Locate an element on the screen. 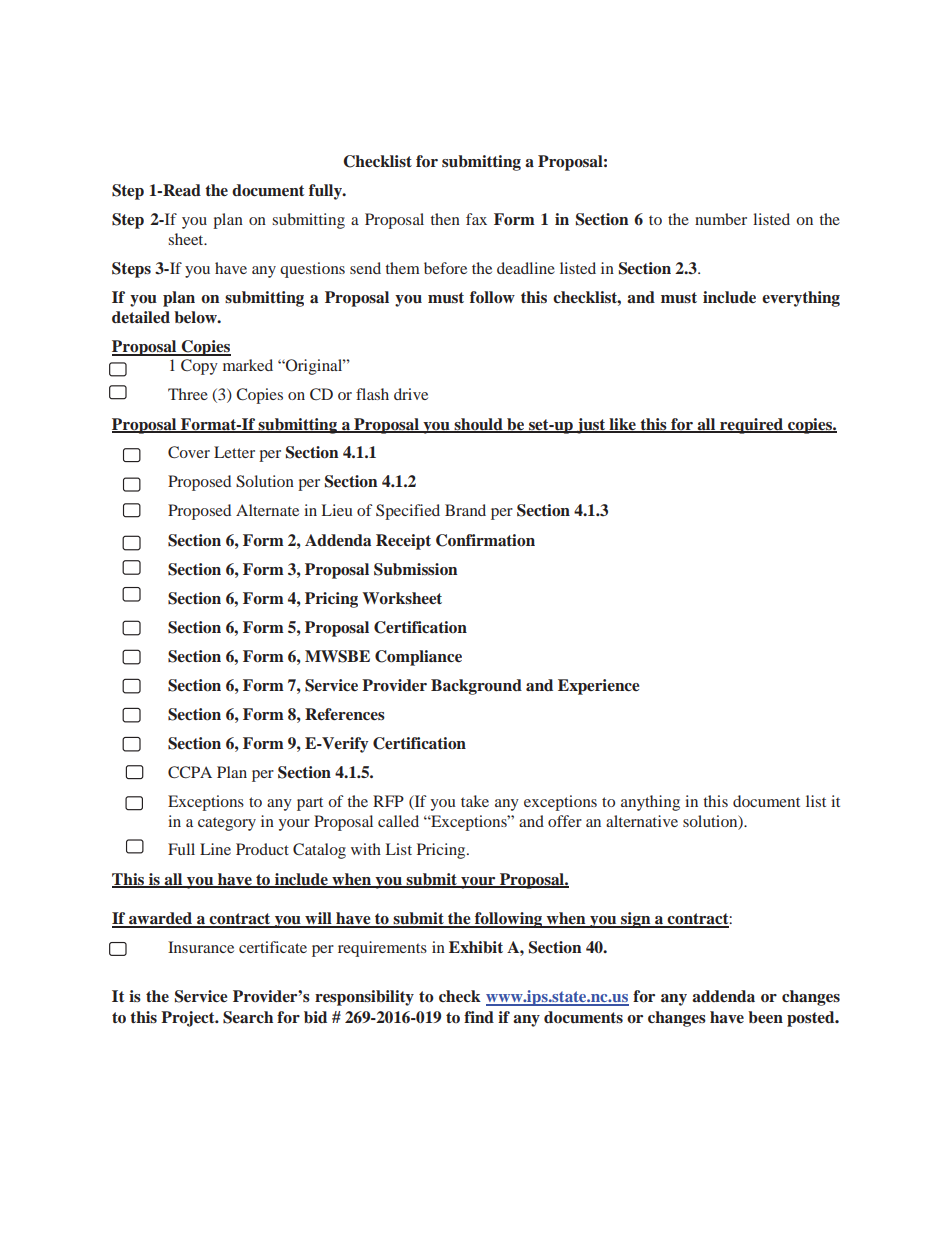 The width and height of the screenshot is (952, 1233). like is located at coordinates (622, 425).
